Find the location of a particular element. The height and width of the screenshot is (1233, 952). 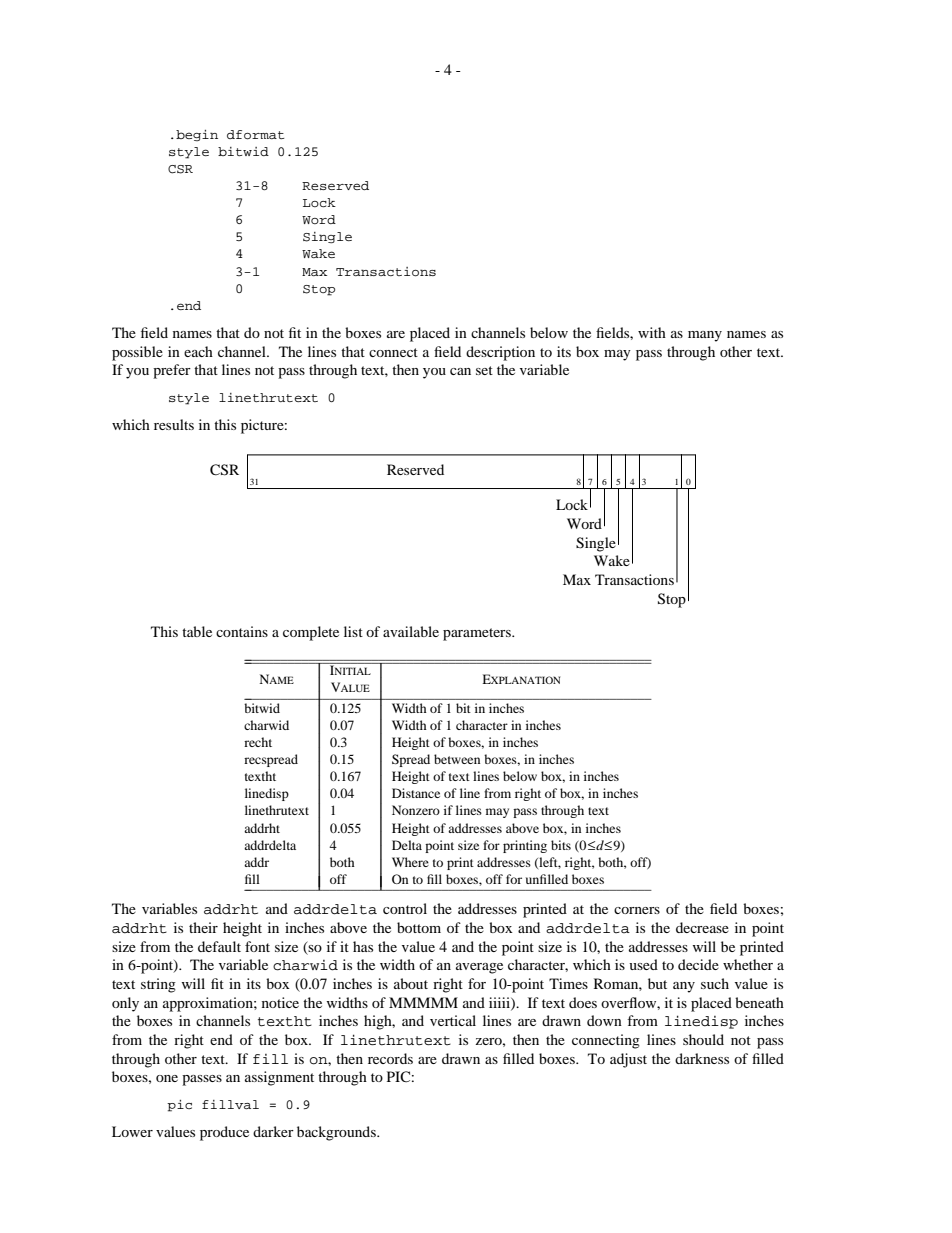

produce is located at coordinates (224, 1133).
